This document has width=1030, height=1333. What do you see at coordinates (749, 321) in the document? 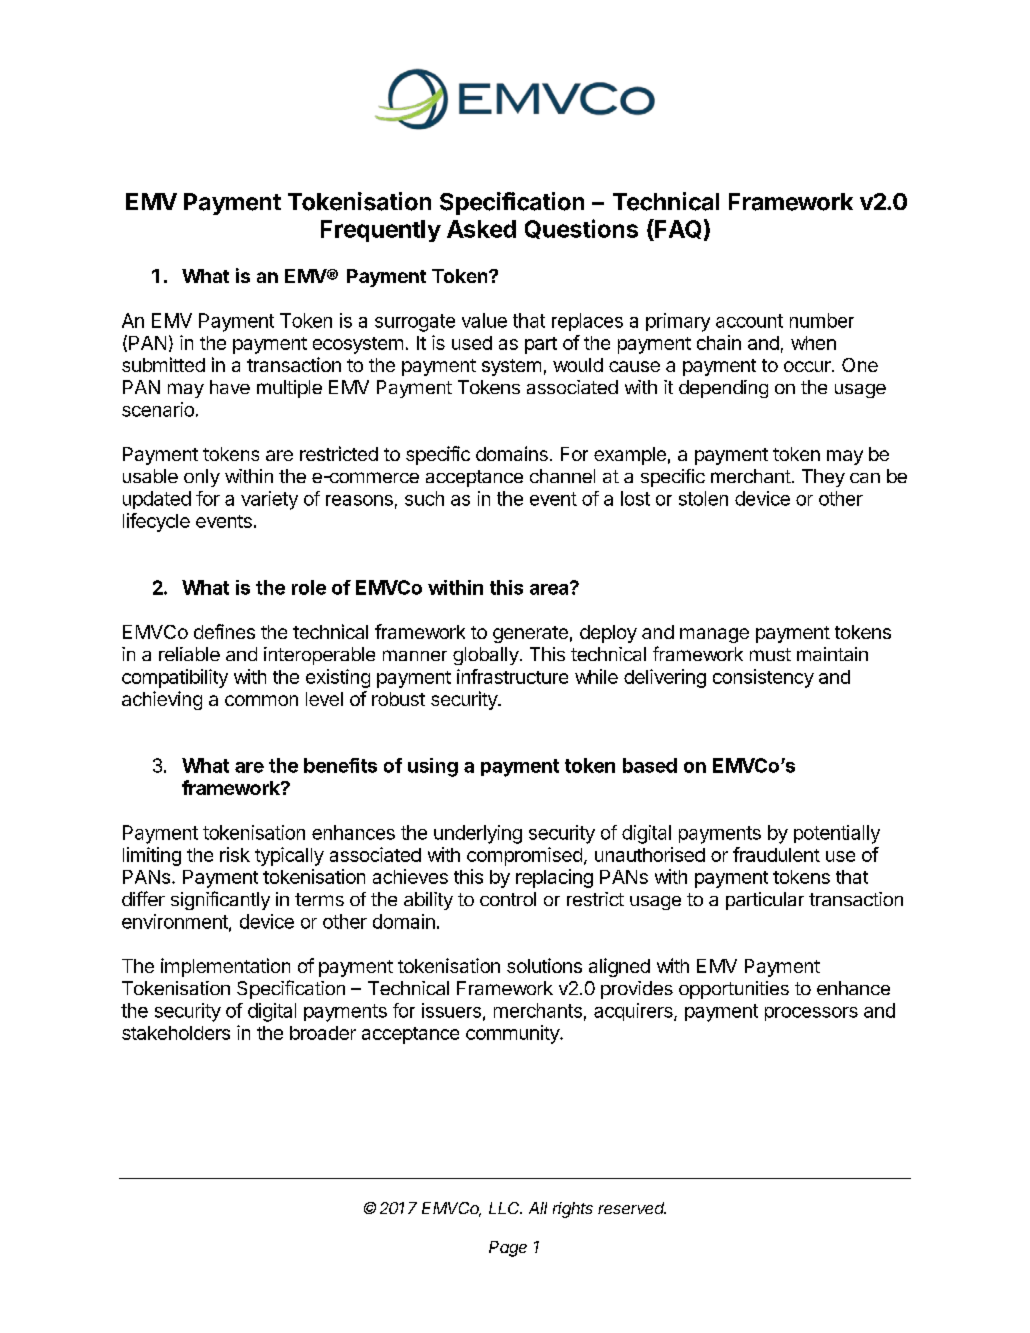
I see `account` at bounding box center [749, 321].
